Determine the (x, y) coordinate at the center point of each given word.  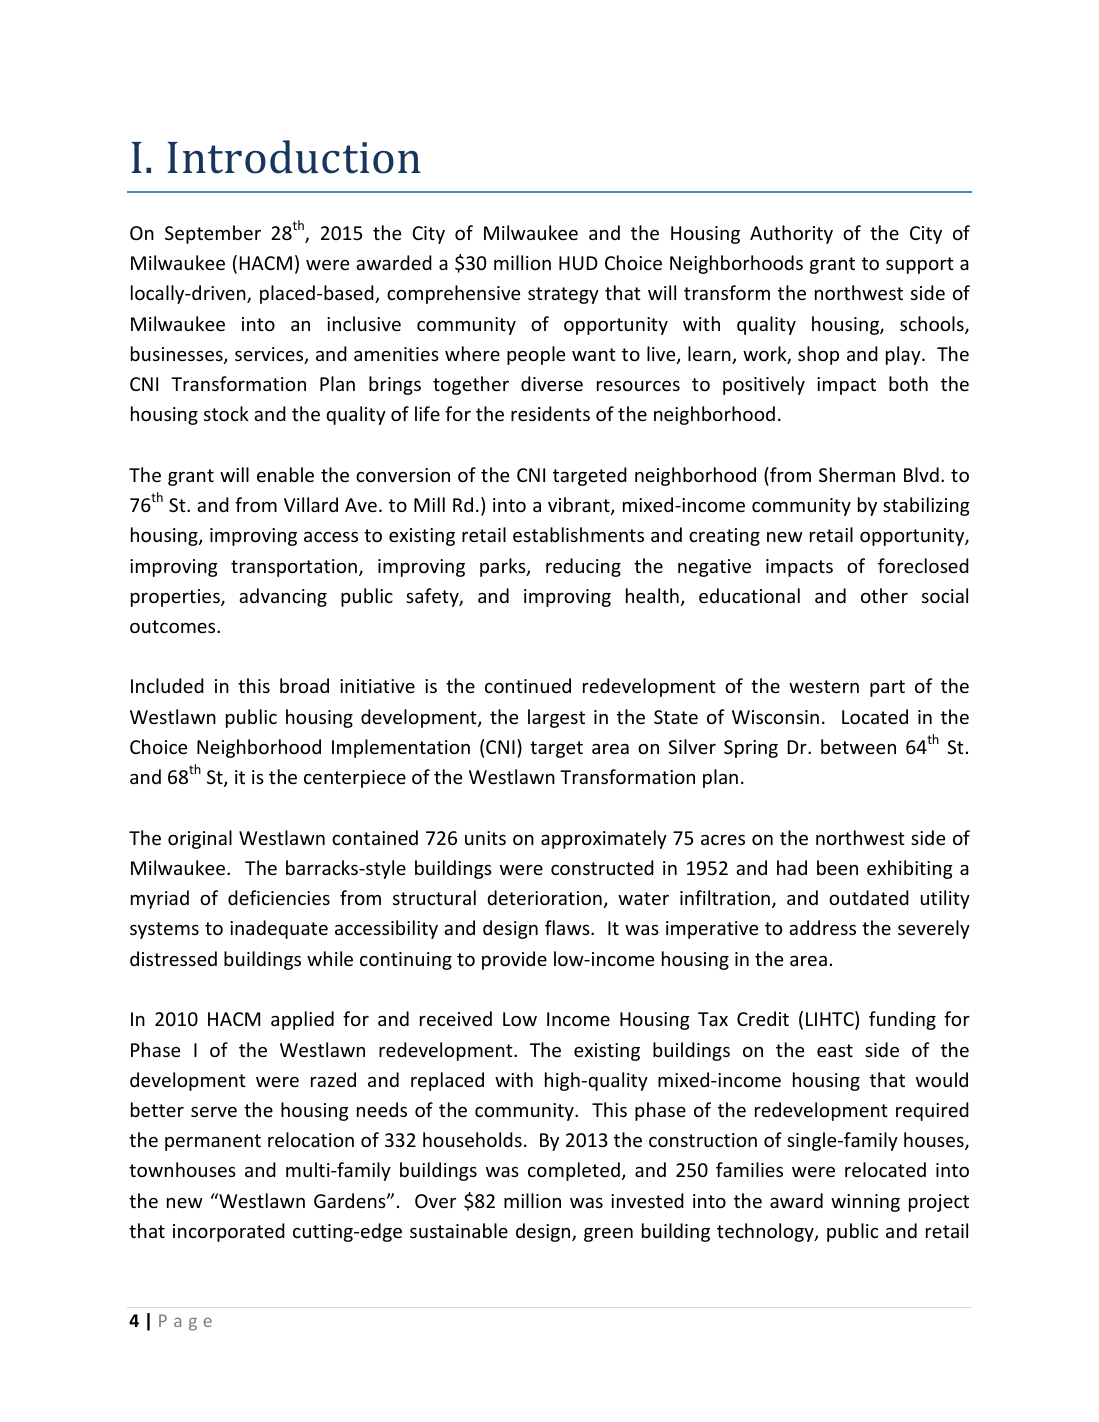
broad (304, 685)
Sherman (857, 474)
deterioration (544, 897)
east (835, 1050)
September (213, 234)
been (837, 867)
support (920, 265)
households (472, 1139)
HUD (578, 263)
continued (528, 685)
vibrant (580, 506)
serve (214, 1112)
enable (285, 474)
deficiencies (279, 897)
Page (185, 1322)
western (824, 686)
